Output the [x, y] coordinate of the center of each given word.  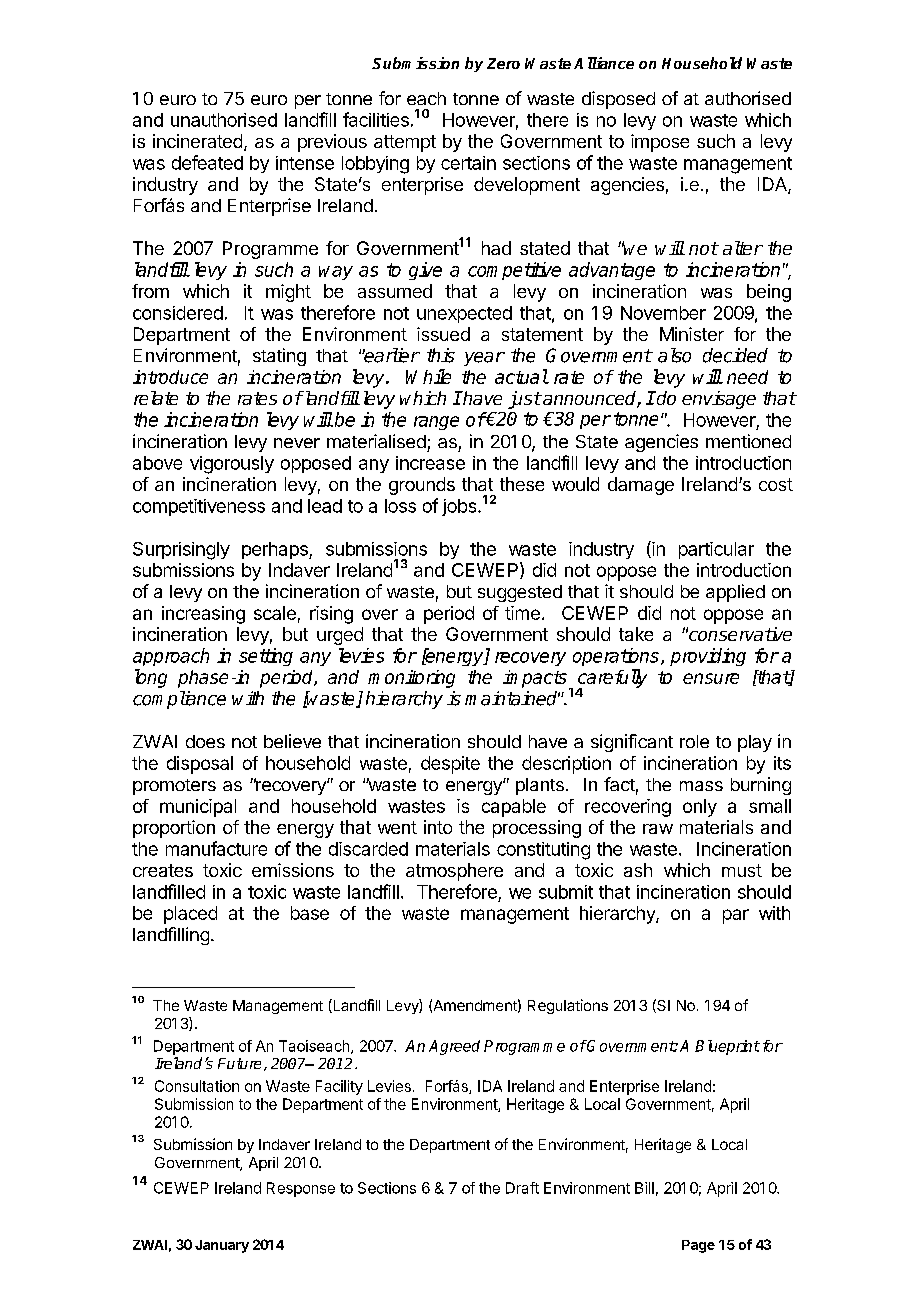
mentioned [748, 441]
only [700, 808]
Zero [503, 63]
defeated [207, 162]
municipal [198, 808]
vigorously [232, 465]
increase [430, 463]
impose [660, 143]
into [438, 827]
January [222, 1246]
